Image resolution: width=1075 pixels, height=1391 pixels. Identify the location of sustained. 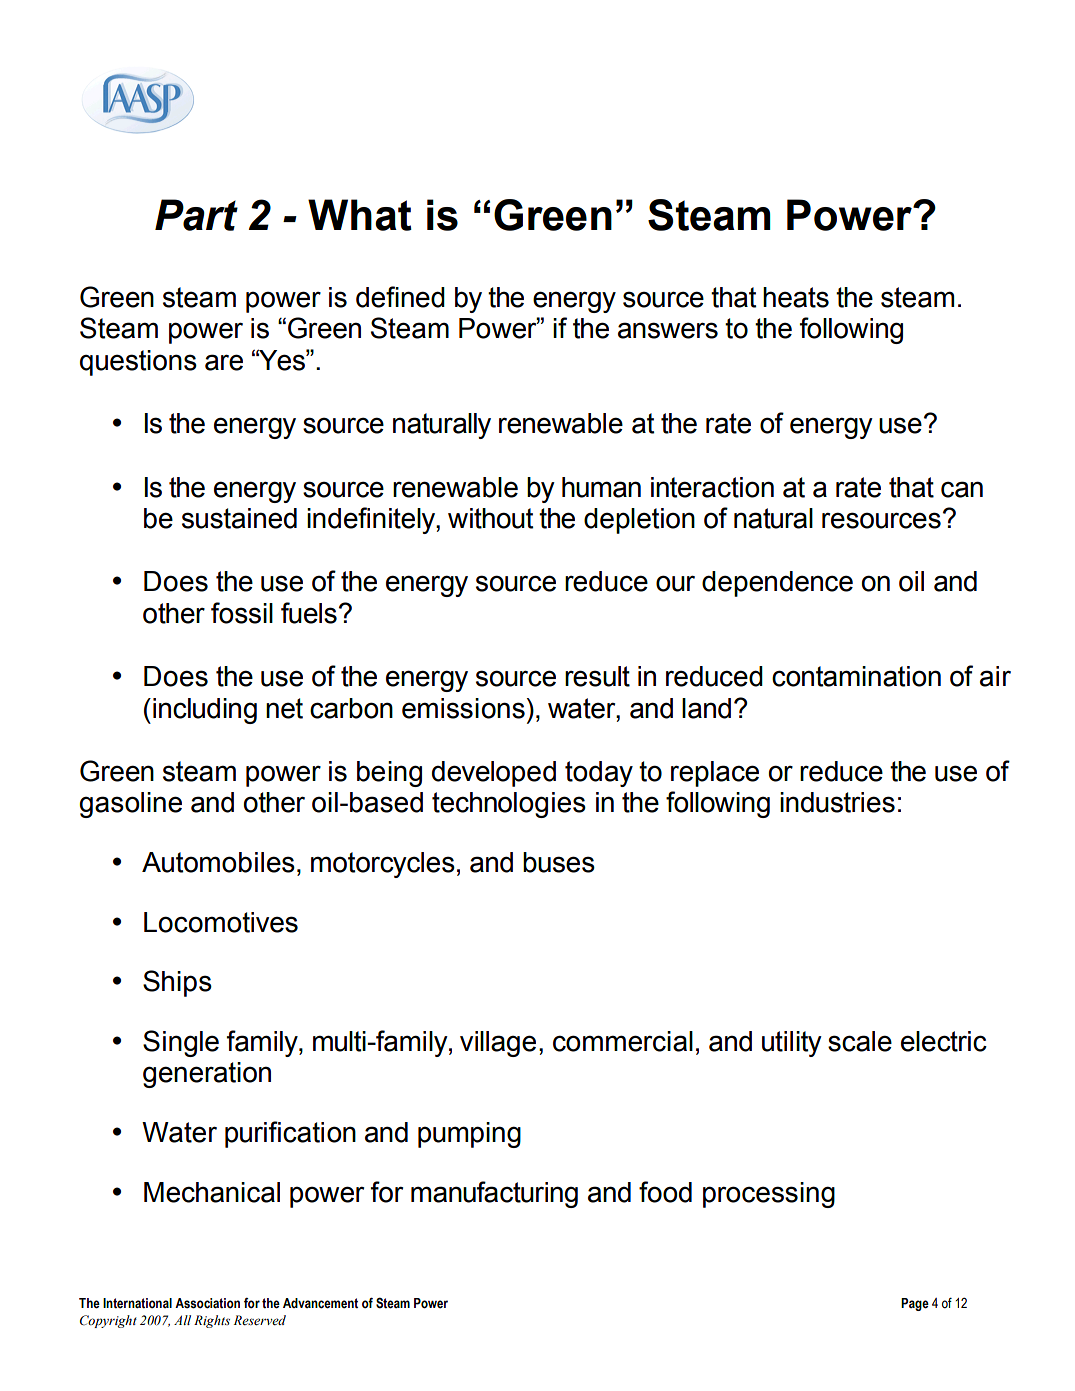
(239, 518).
